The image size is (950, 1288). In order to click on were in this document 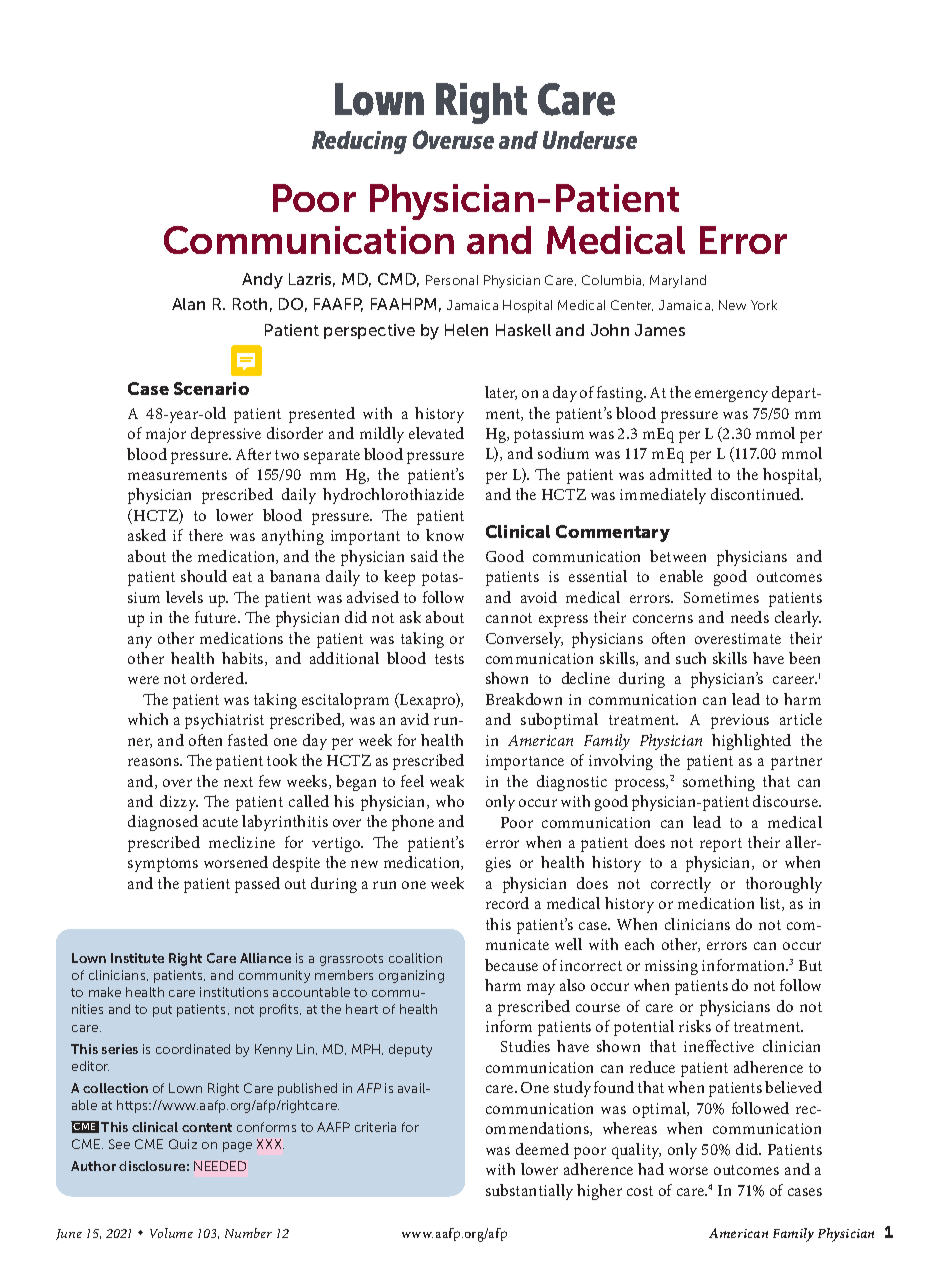, I will do `click(143, 680)`.
